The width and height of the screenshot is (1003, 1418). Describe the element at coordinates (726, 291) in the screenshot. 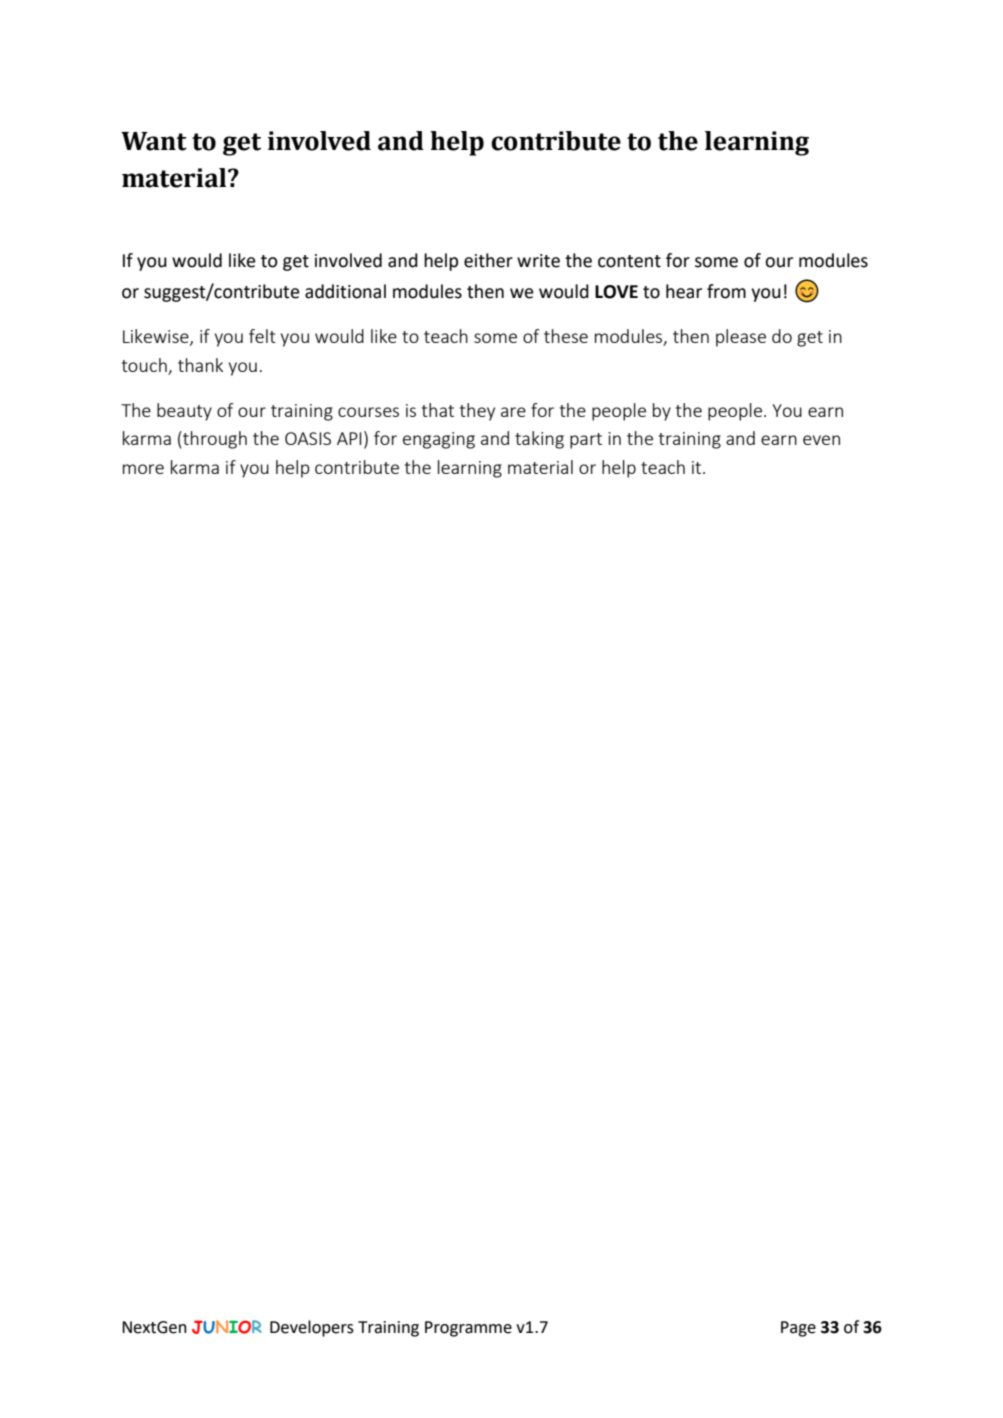

I see `from` at that location.
